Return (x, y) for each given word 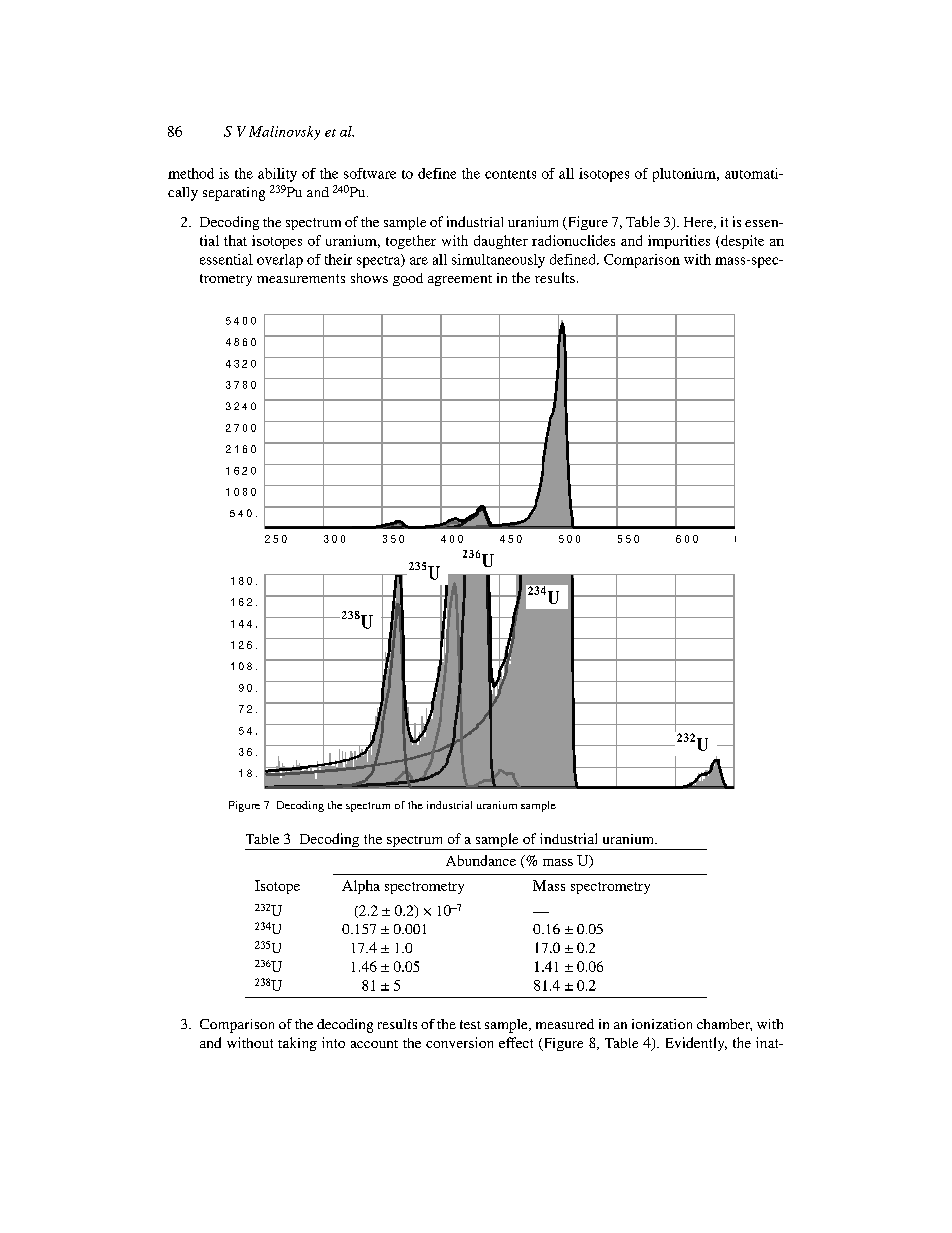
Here (699, 223)
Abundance (481, 860)
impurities (679, 242)
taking (297, 1044)
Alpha (361, 887)
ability (277, 175)
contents (510, 174)
